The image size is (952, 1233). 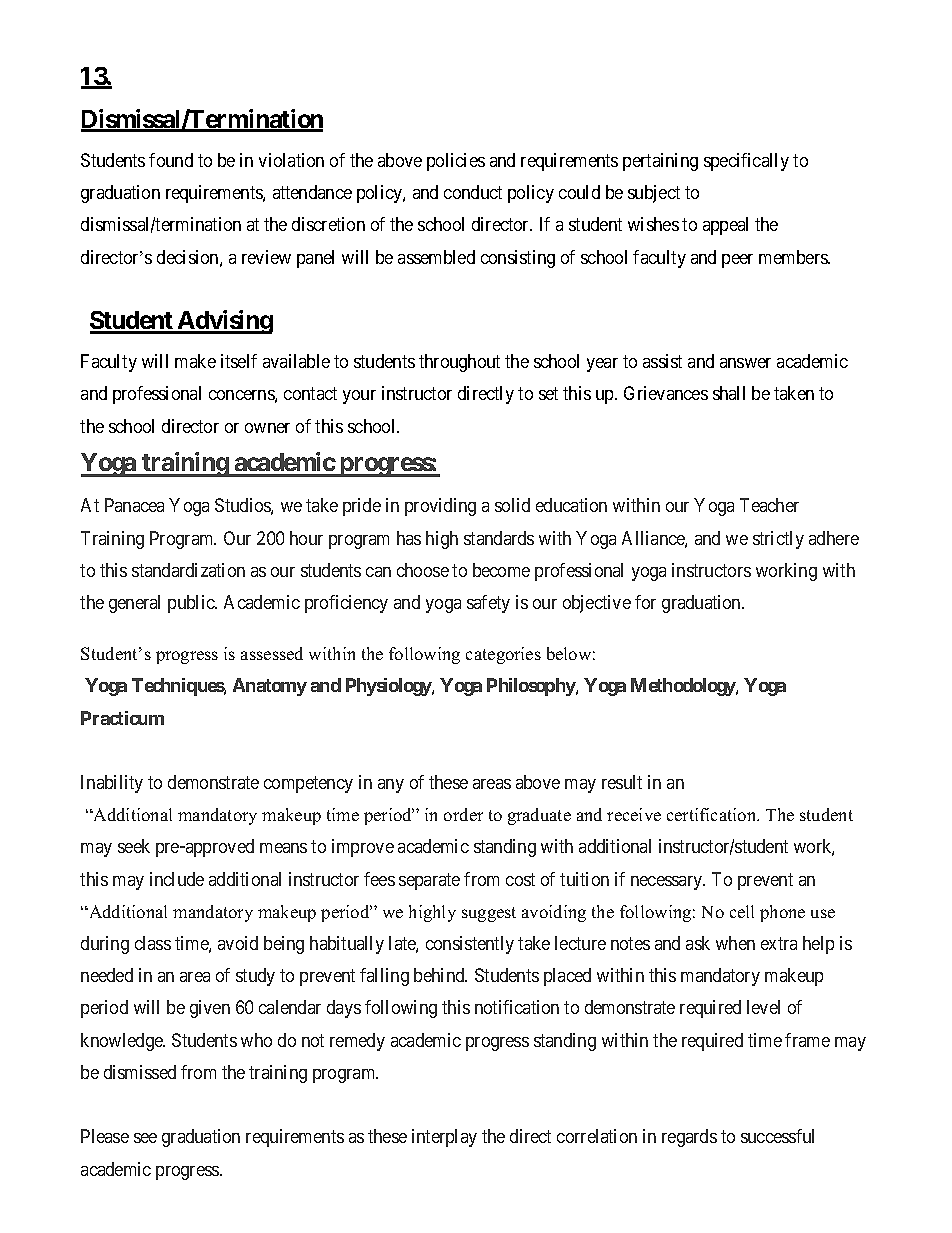 I want to click on categories, so click(x=503, y=655).
